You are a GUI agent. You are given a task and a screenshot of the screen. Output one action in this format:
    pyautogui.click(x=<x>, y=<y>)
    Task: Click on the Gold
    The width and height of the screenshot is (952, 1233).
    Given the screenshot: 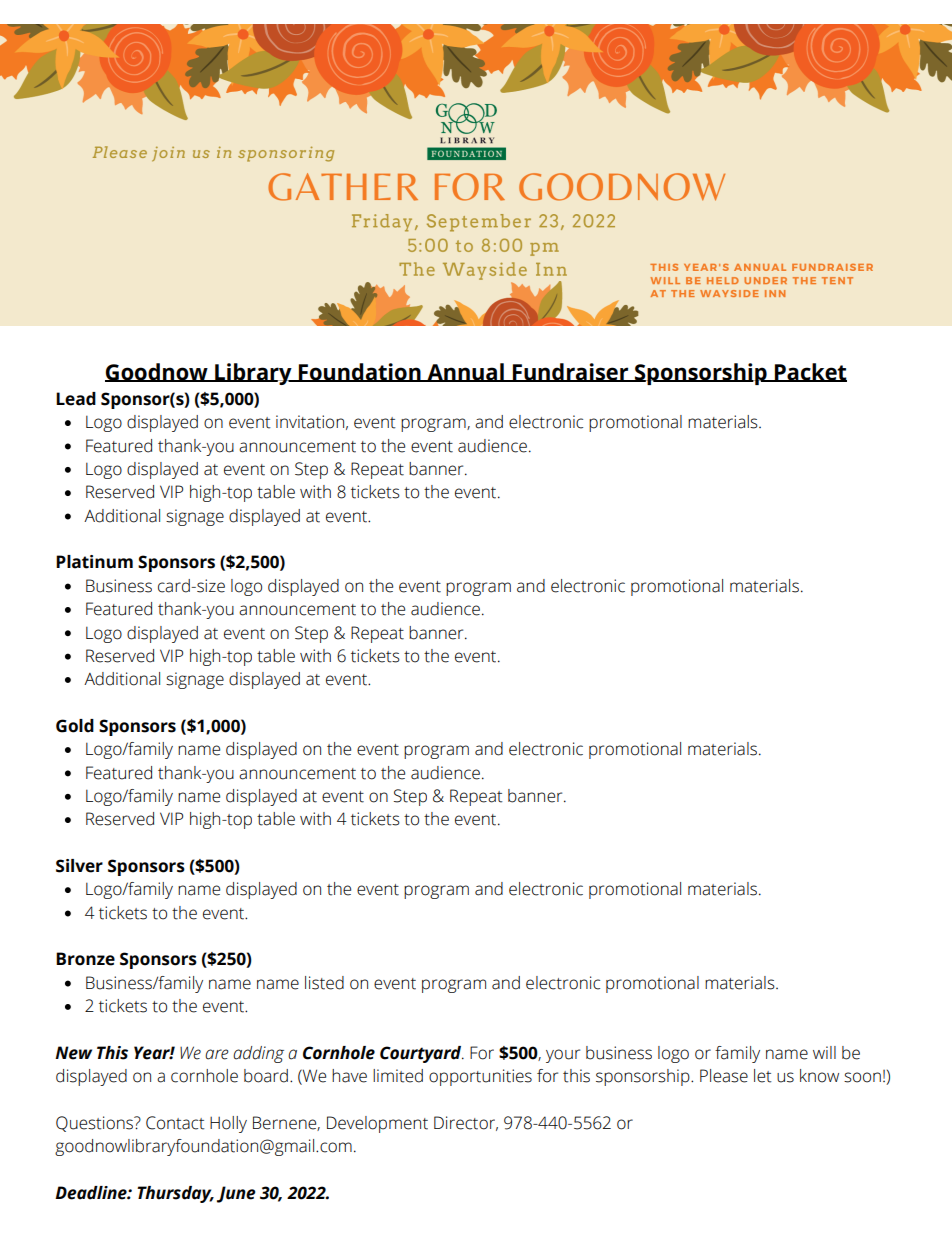 What is the action you would take?
    pyautogui.click(x=75, y=726)
